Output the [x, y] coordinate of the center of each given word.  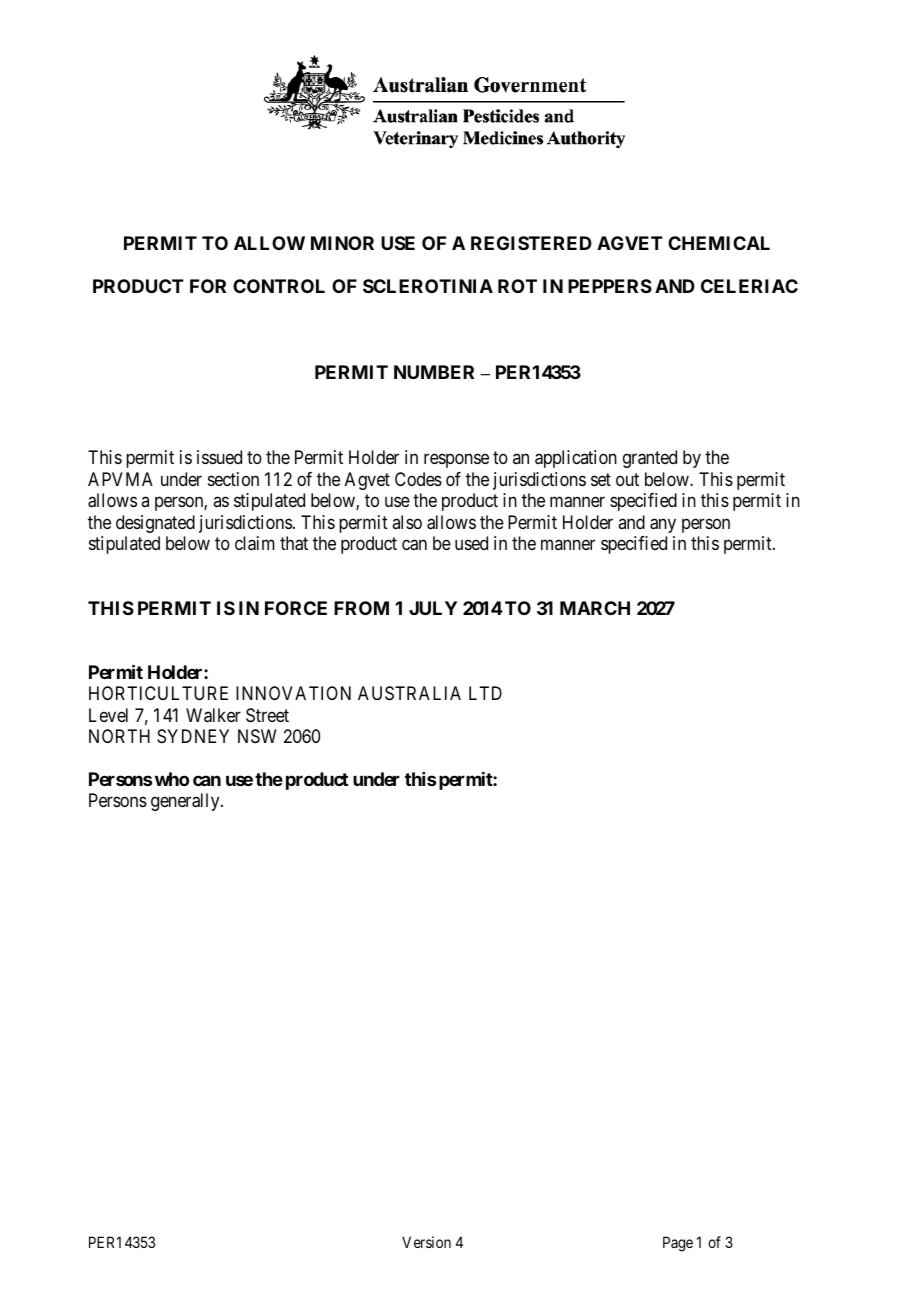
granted [650, 459]
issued [219, 457]
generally [186, 802]
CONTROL [279, 286]
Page [678, 1244]
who [172, 779]
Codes [418, 479]
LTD [485, 693]
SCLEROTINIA [428, 286]
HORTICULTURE [158, 693]
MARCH [595, 608]
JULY [433, 608]
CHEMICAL [719, 243]
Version [426, 1242]
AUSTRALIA [409, 693]
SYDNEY [193, 736]
